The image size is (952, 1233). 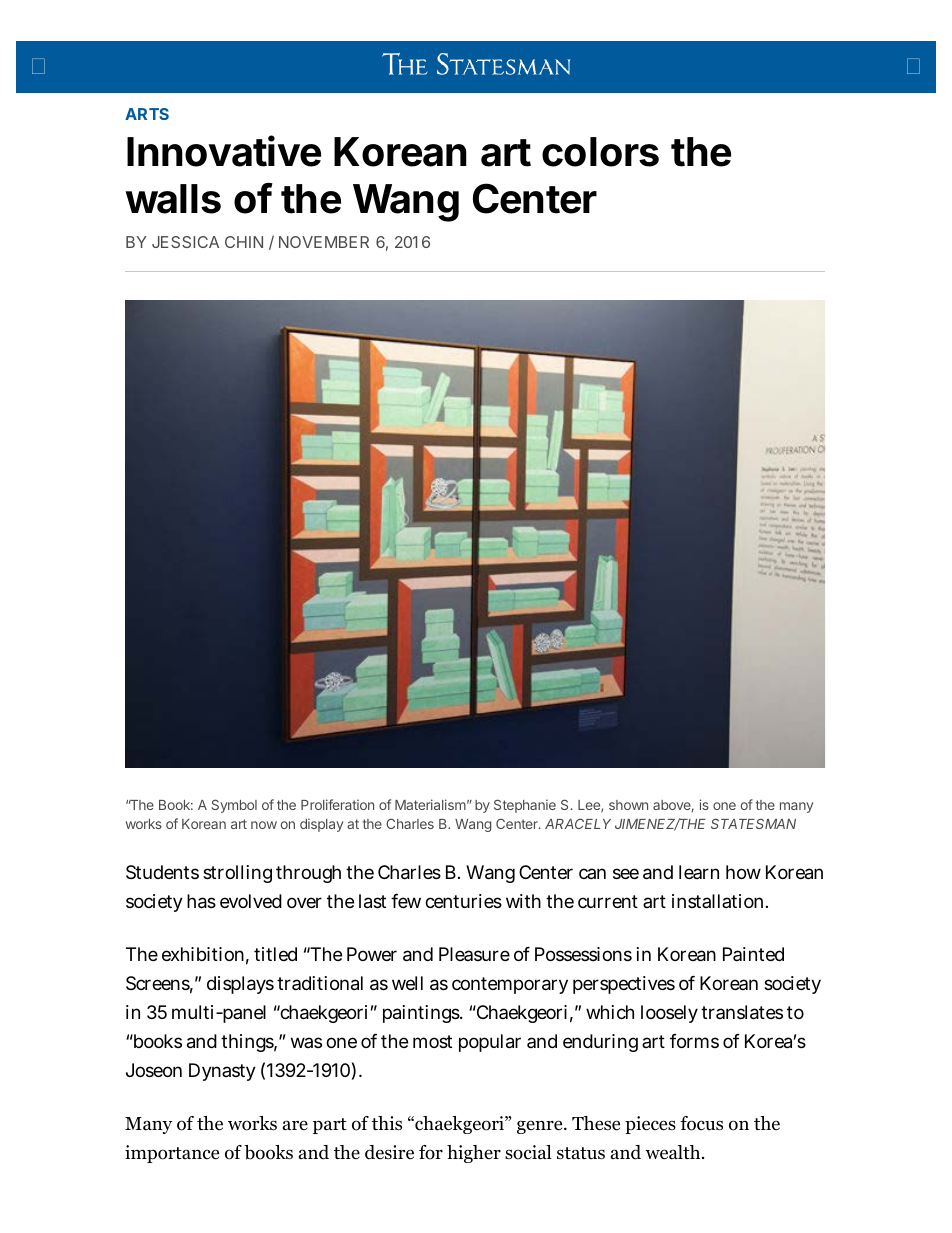 What do you see at coordinates (222, 1072) in the document?
I see `Dynasty` at bounding box center [222, 1072].
